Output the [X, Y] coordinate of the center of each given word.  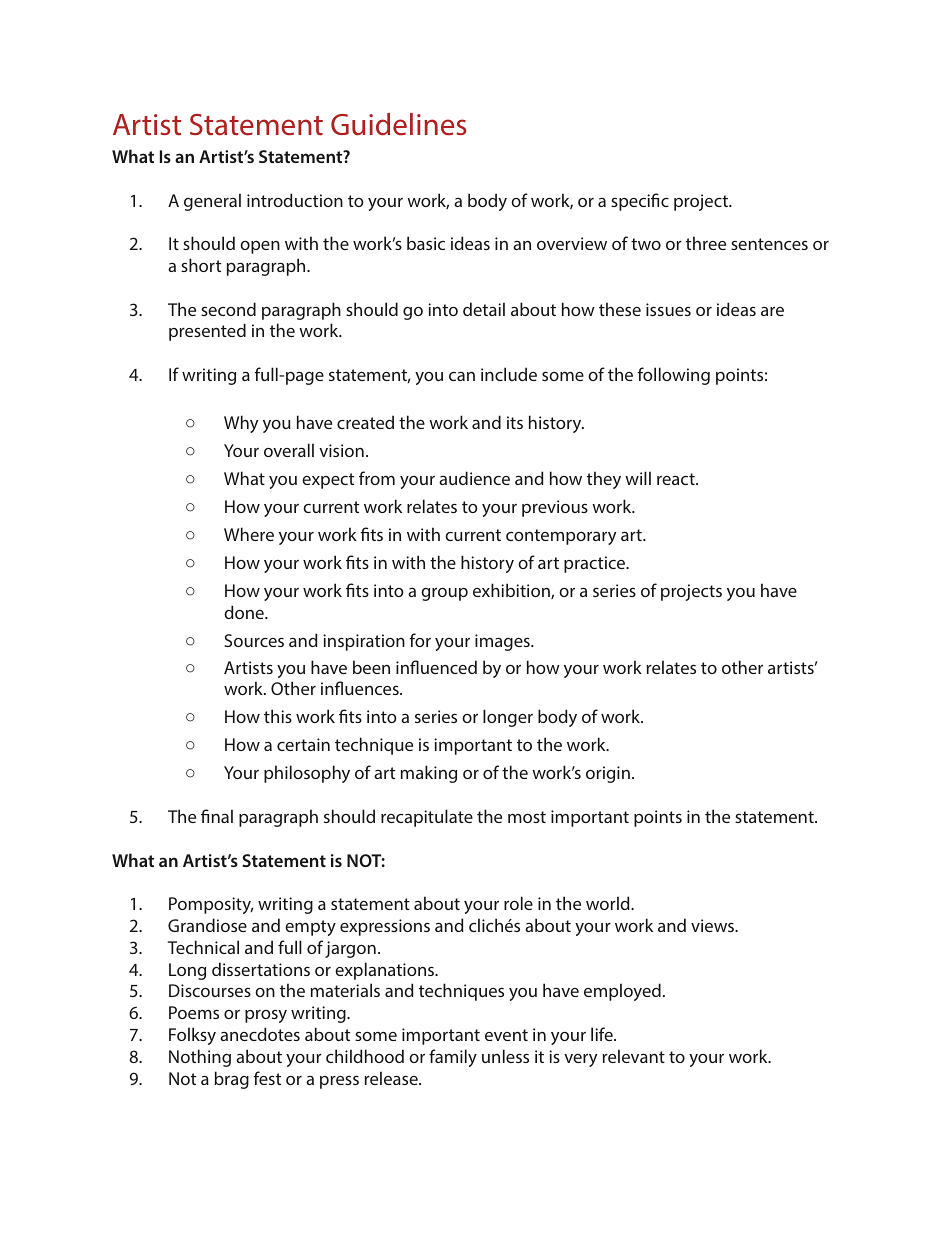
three [706, 243]
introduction [295, 200]
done [245, 612]
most [527, 817]
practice [596, 564]
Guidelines [398, 124]
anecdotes [260, 1034]
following [673, 376]
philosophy [307, 774]
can [462, 376]
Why [241, 424]
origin [608, 774]
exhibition [512, 591]
